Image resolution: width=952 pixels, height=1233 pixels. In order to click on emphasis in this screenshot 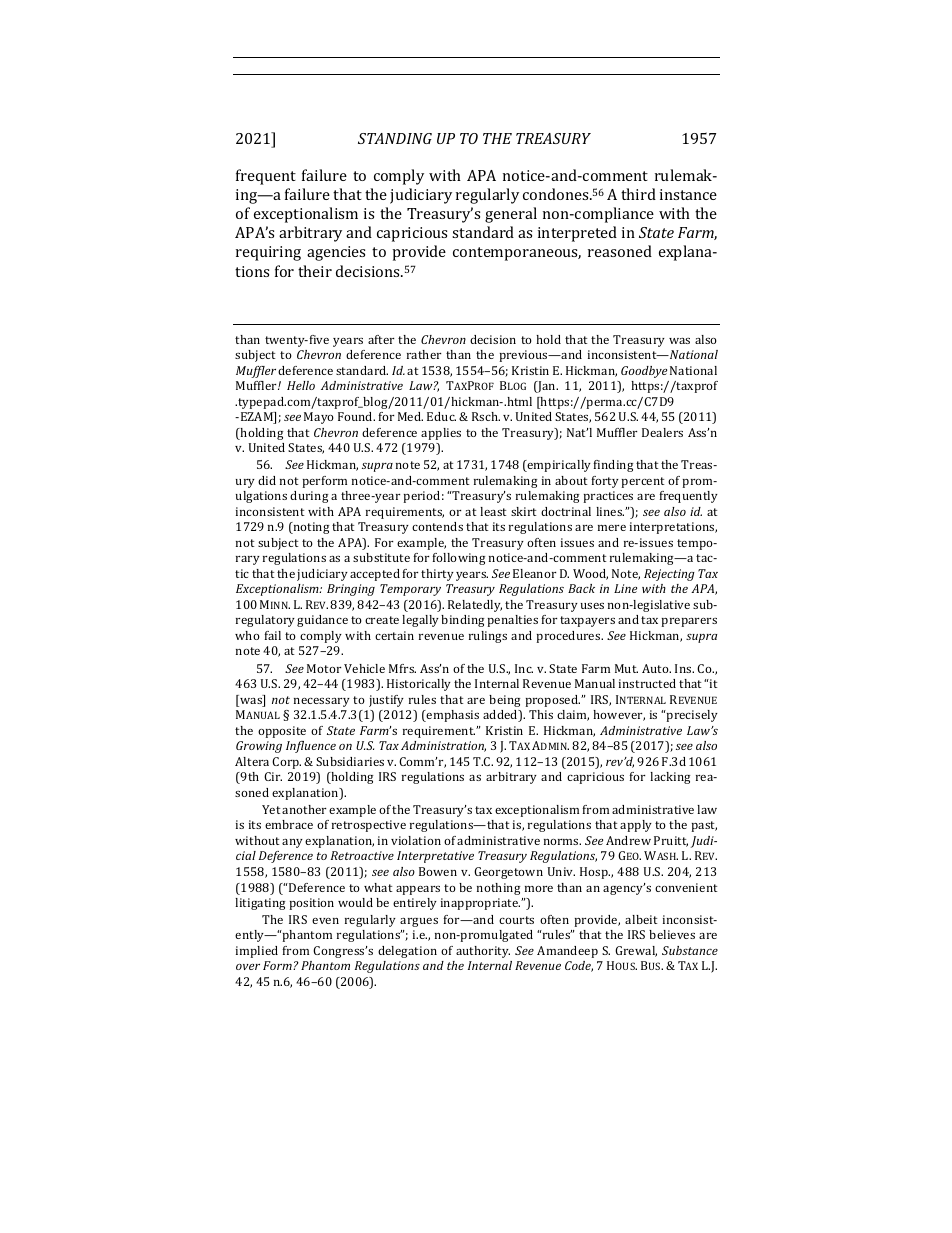, I will do `click(452, 716)`.
